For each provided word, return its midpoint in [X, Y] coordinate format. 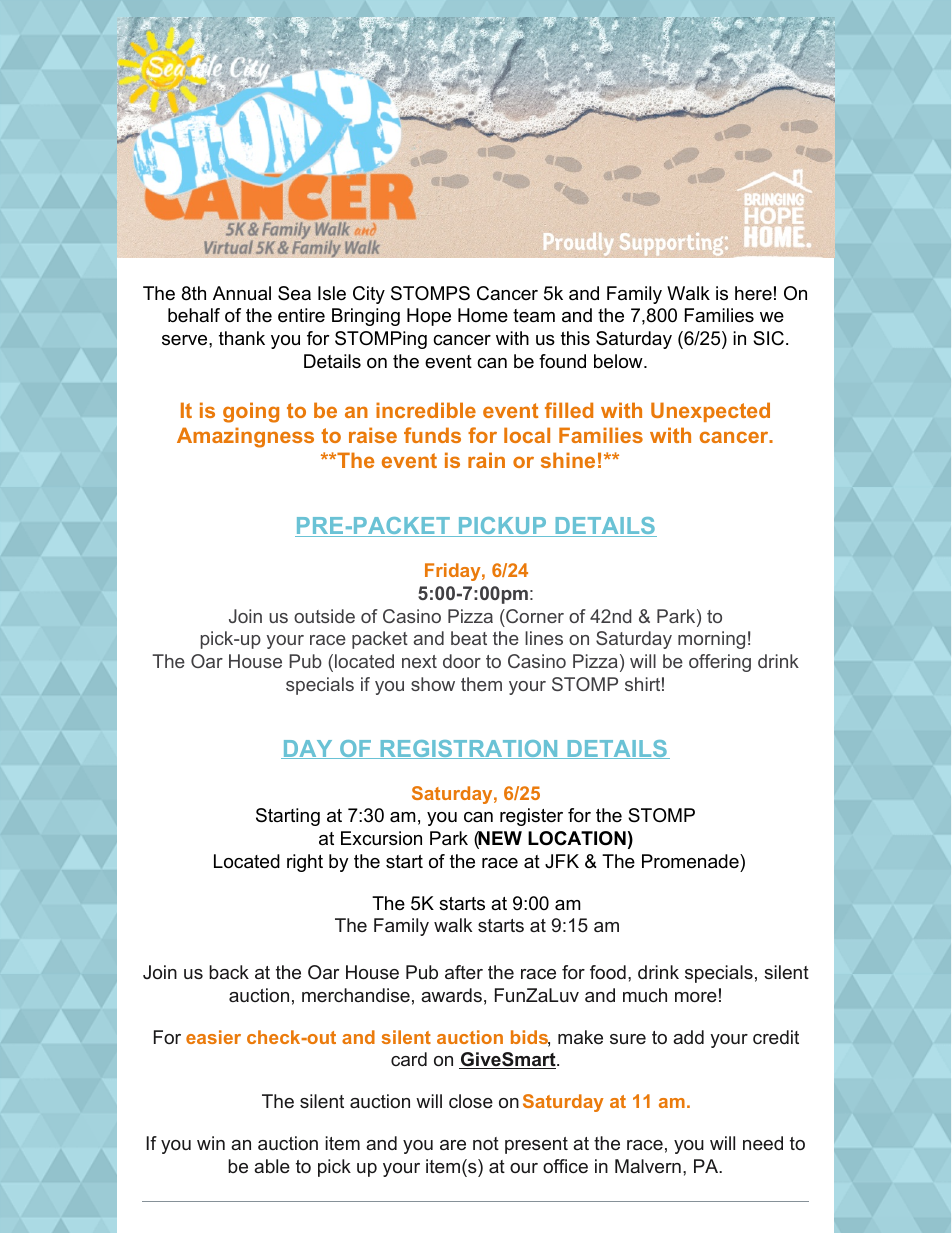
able [272, 1166]
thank [242, 338]
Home [483, 315]
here [753, 293]
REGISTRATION [469, 749]
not [486, 1143]
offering [720, 663]
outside [324, 616]
